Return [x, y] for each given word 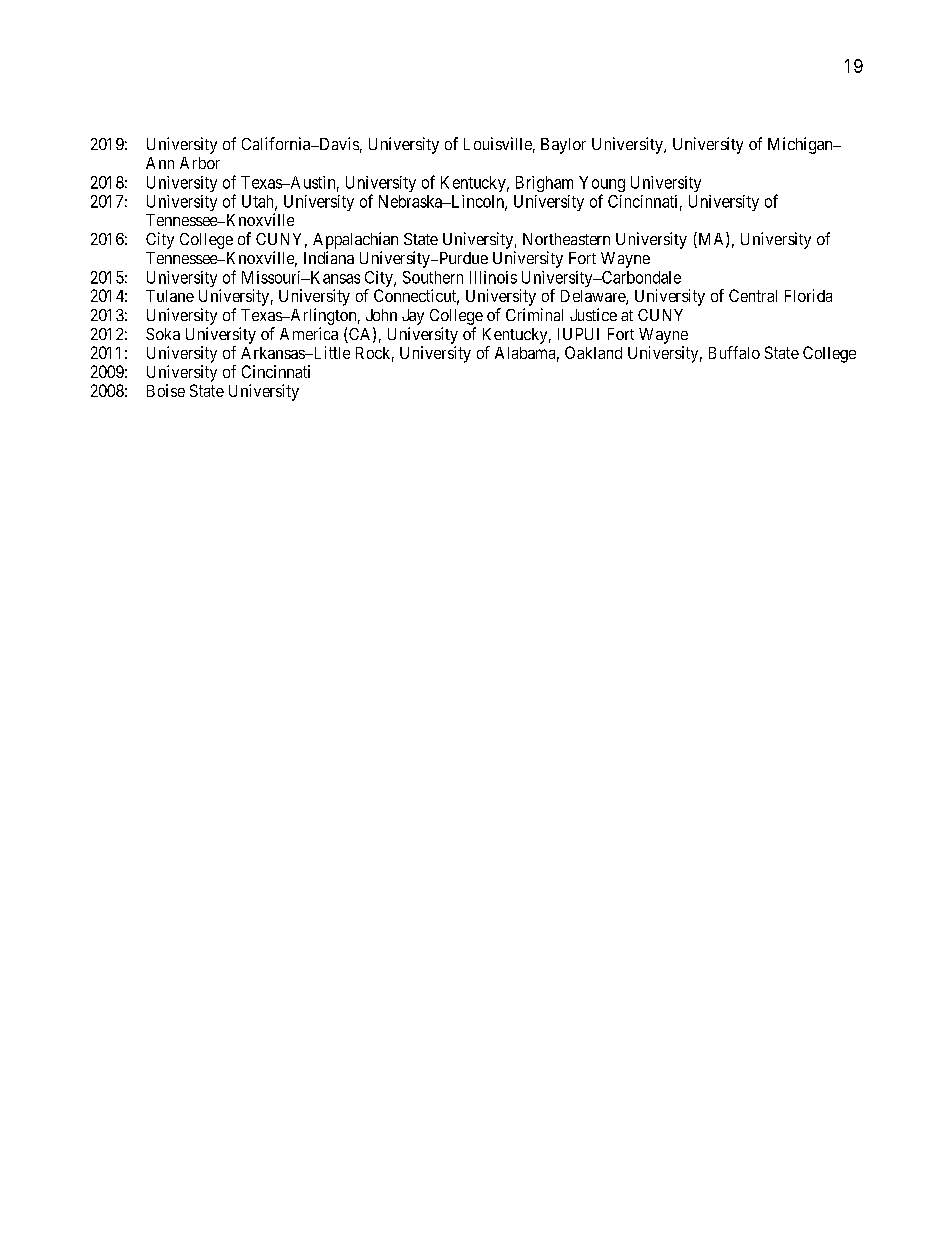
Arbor [200, 163]
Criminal [534, 314]
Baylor [563, 146]
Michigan [801, 145]
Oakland [593, 352]
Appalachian [355, 240]
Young [602, 185]
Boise [166, 390]
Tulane [170, 296]
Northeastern [566, 239]
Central [753, 295]
